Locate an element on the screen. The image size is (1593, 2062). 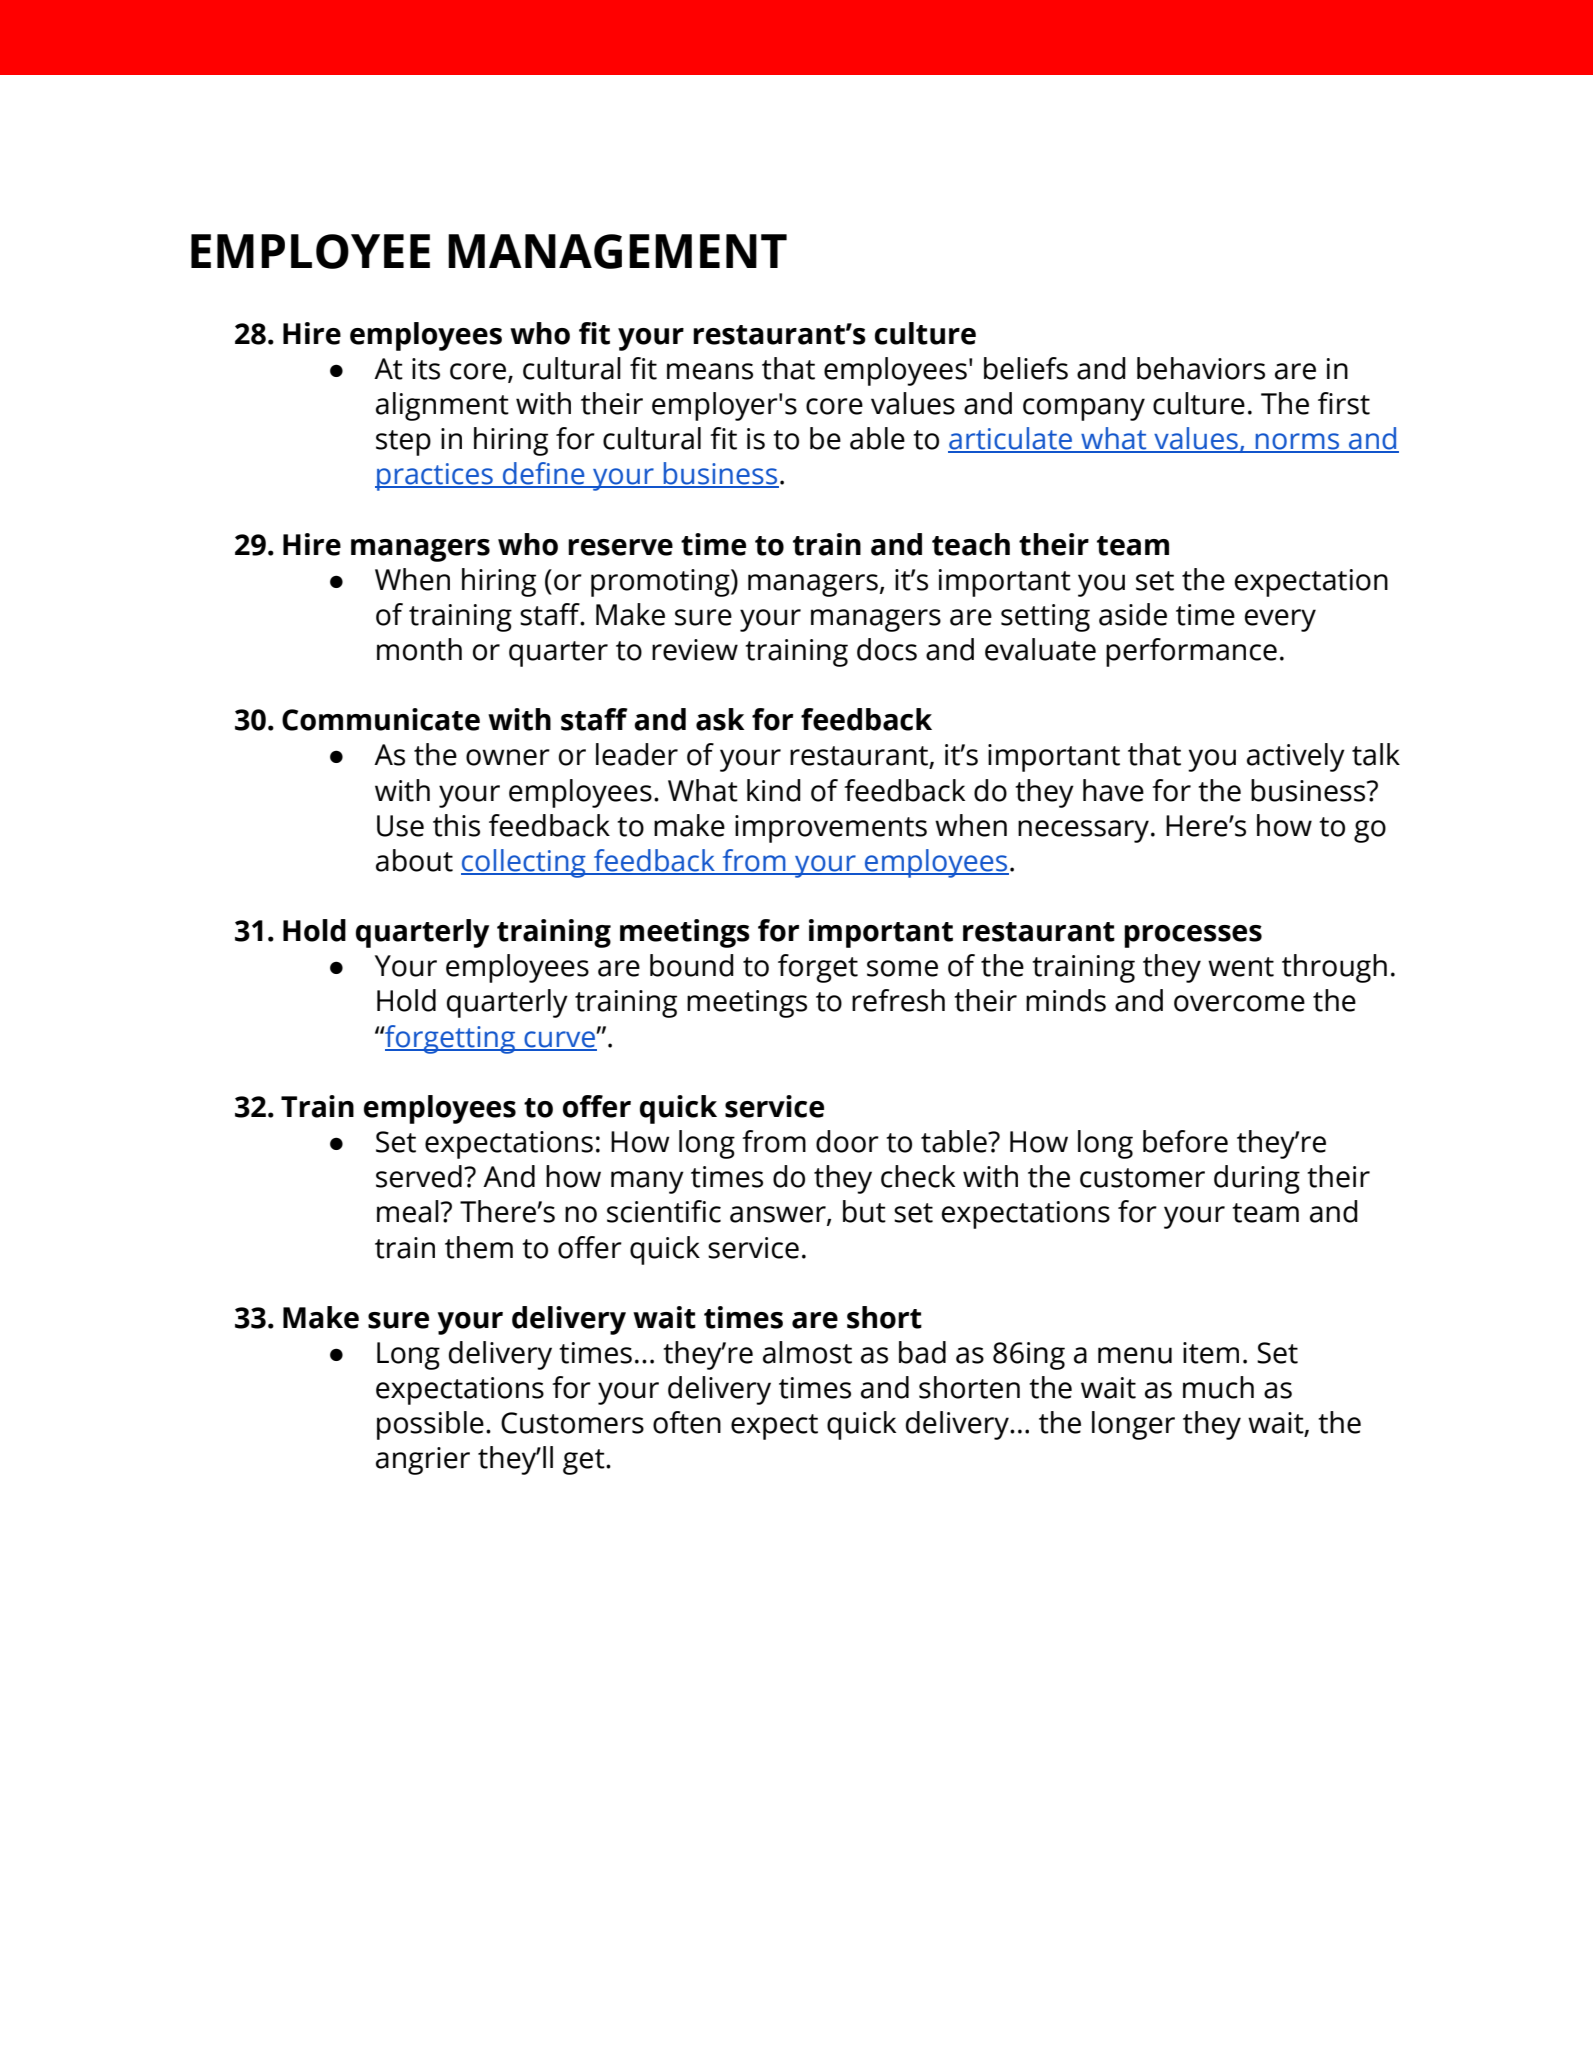
teach is located at coordinates (971, 544).
